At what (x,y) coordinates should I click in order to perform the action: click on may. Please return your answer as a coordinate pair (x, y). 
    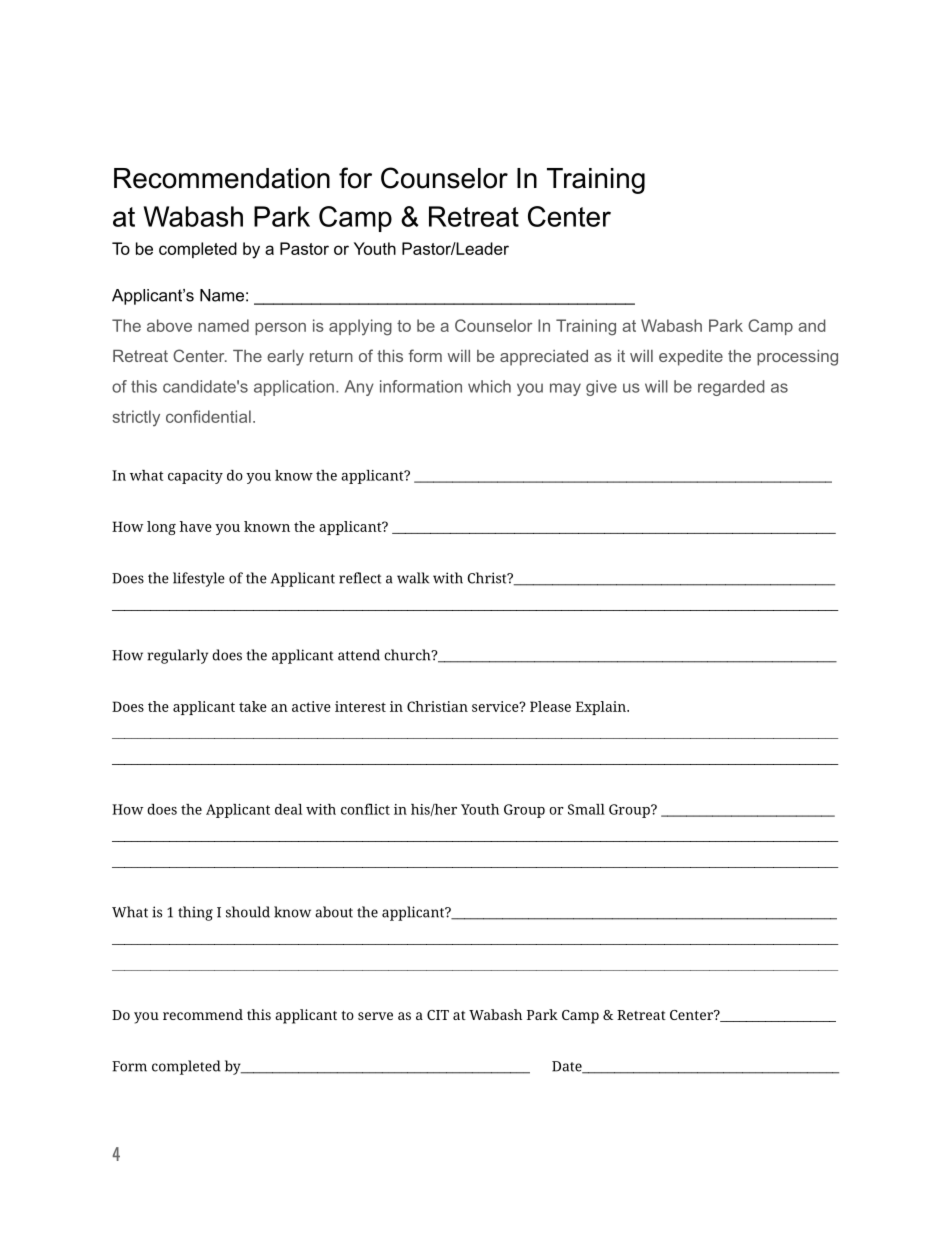
    Looking at the image, I should click on (565, 389).
